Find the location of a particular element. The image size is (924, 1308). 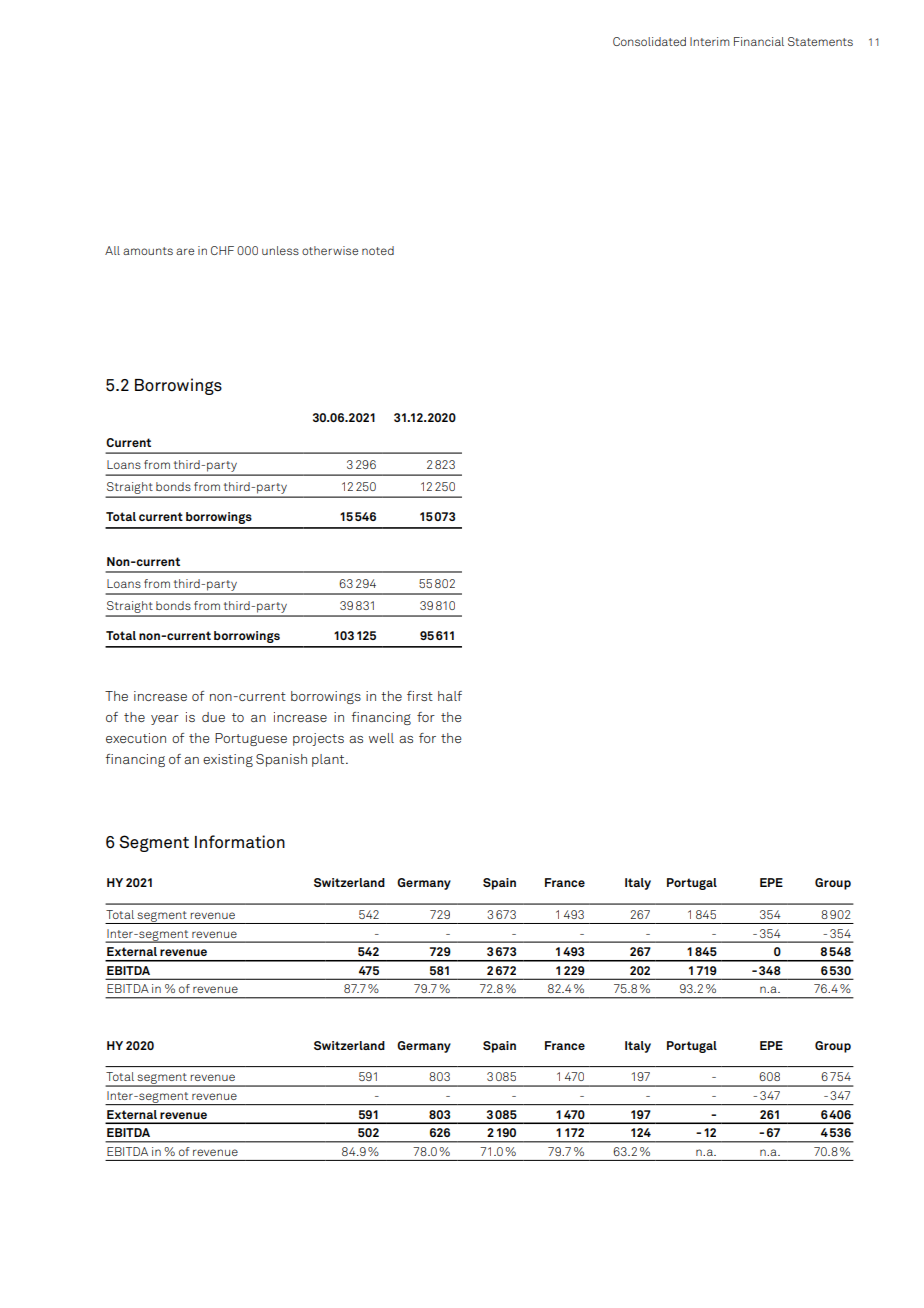

Statements is located at coordinates (820, 41).
